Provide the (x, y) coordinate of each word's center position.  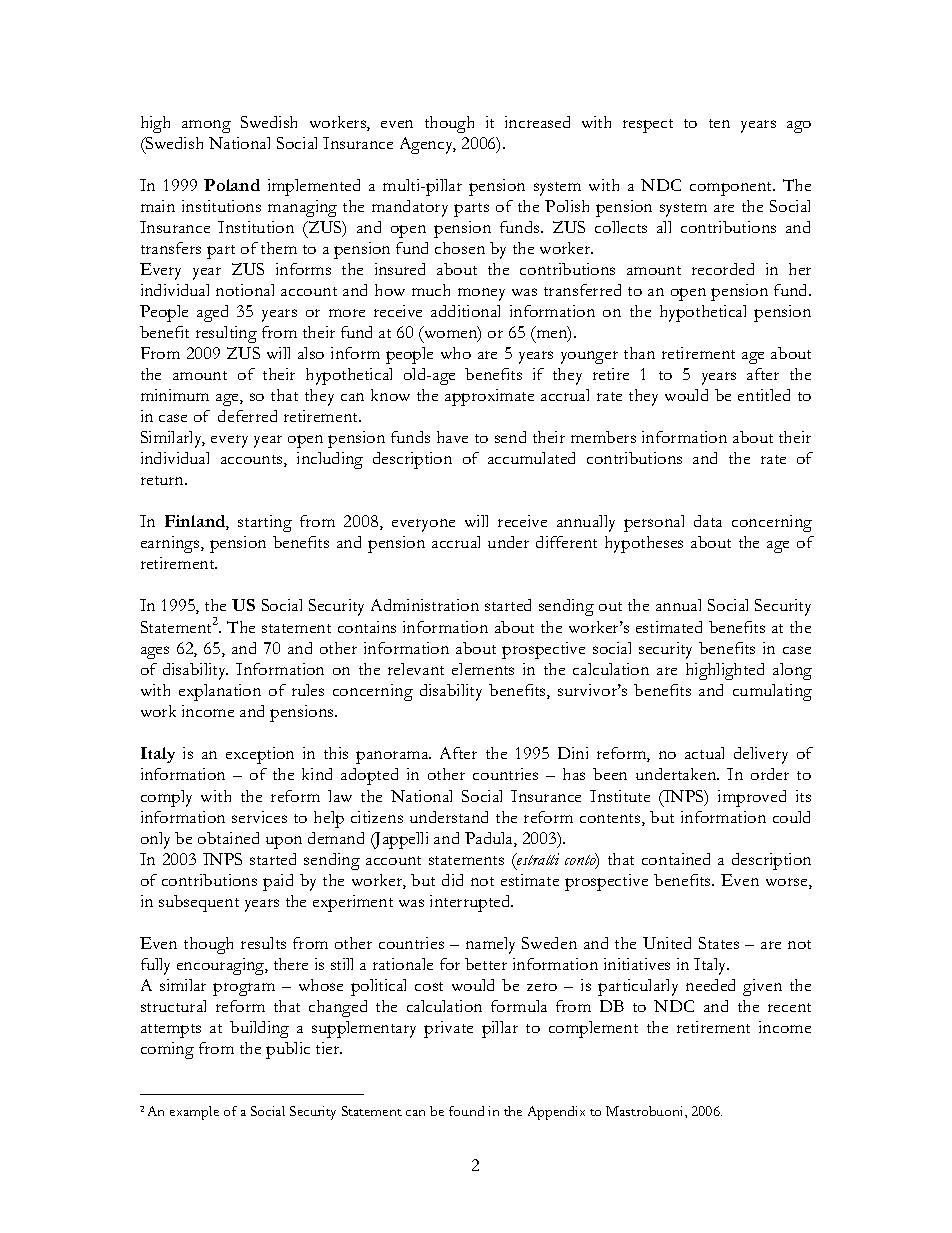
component (732, 189)
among (206, 126)
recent (789, 1007)
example (194, 1113)
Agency (428, 145)
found (466, 1111)
